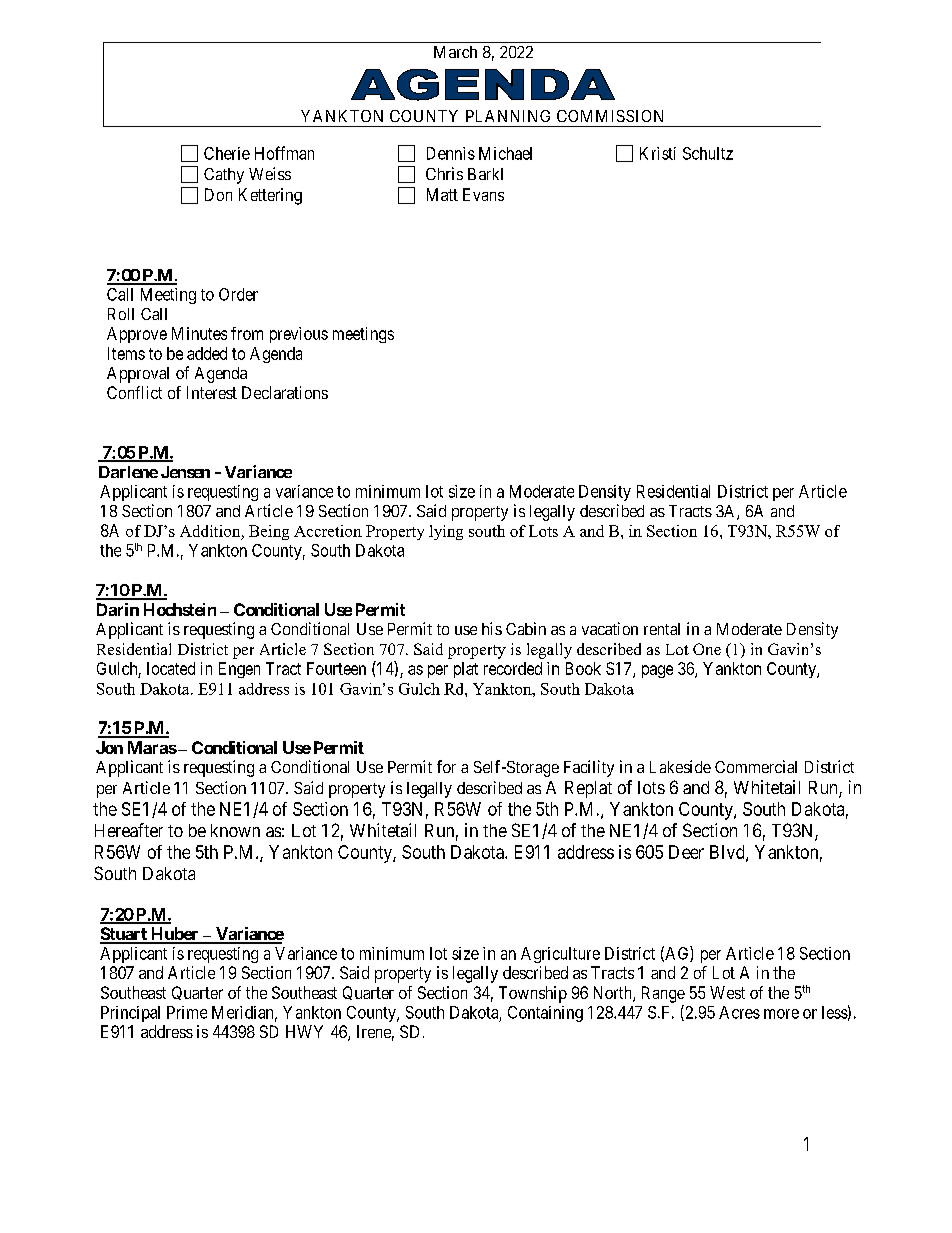 The height and width of the image is (1233, 952). I want to click on March, so click(455, 52).
